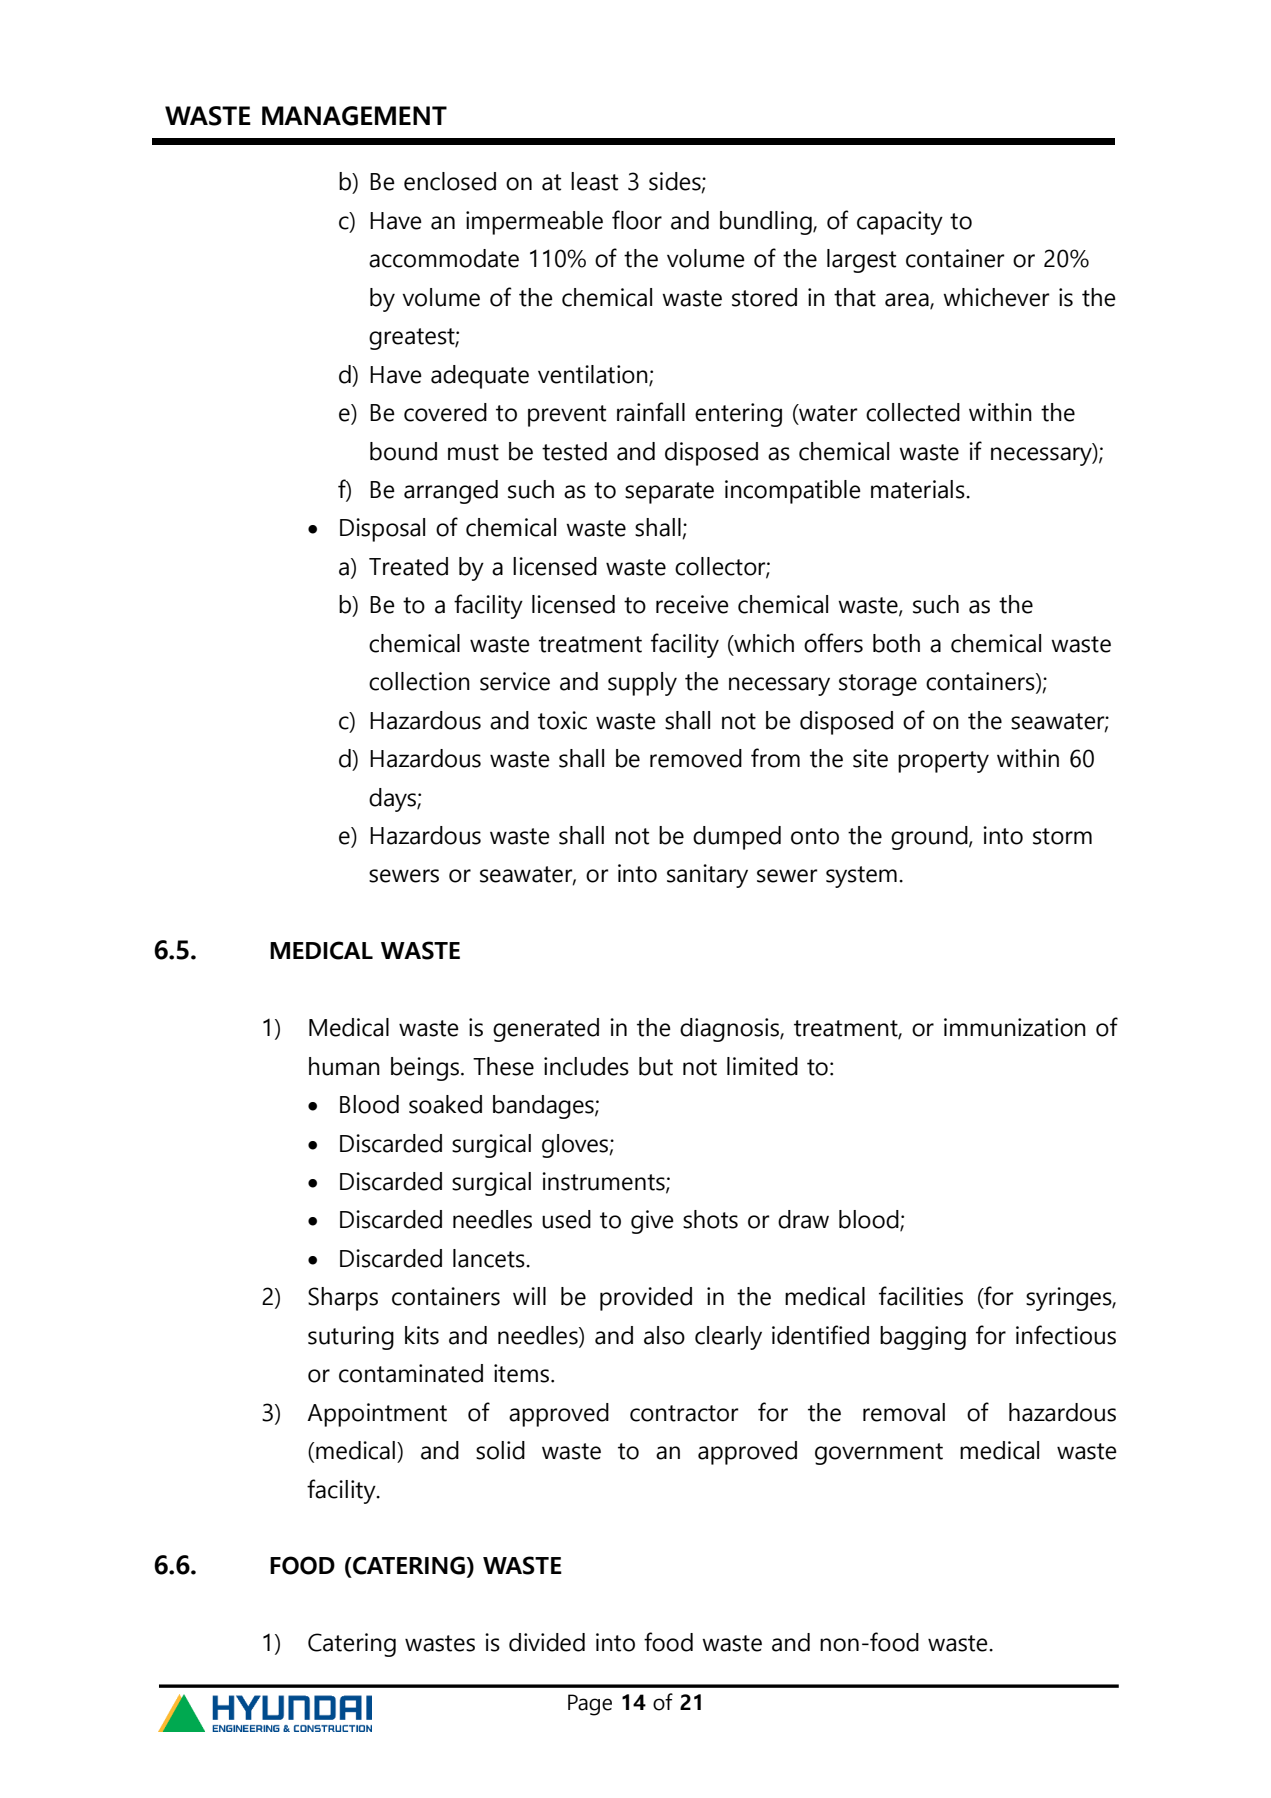 This screenshot has width=1271, height=1798. I want to click on beings, so click(425, 1069).
